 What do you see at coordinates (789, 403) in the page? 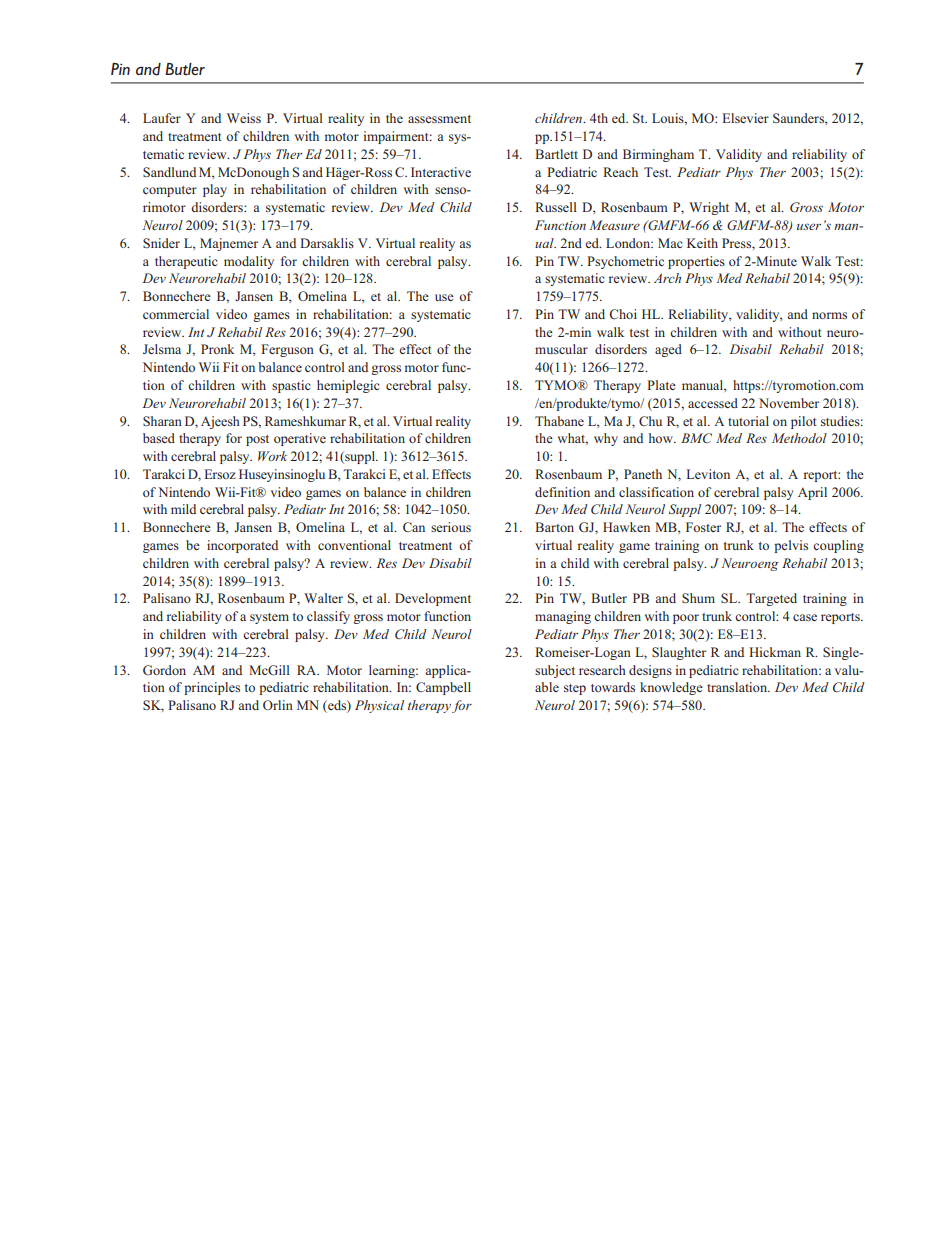
I see `November` at bounding box center [789, 403].
